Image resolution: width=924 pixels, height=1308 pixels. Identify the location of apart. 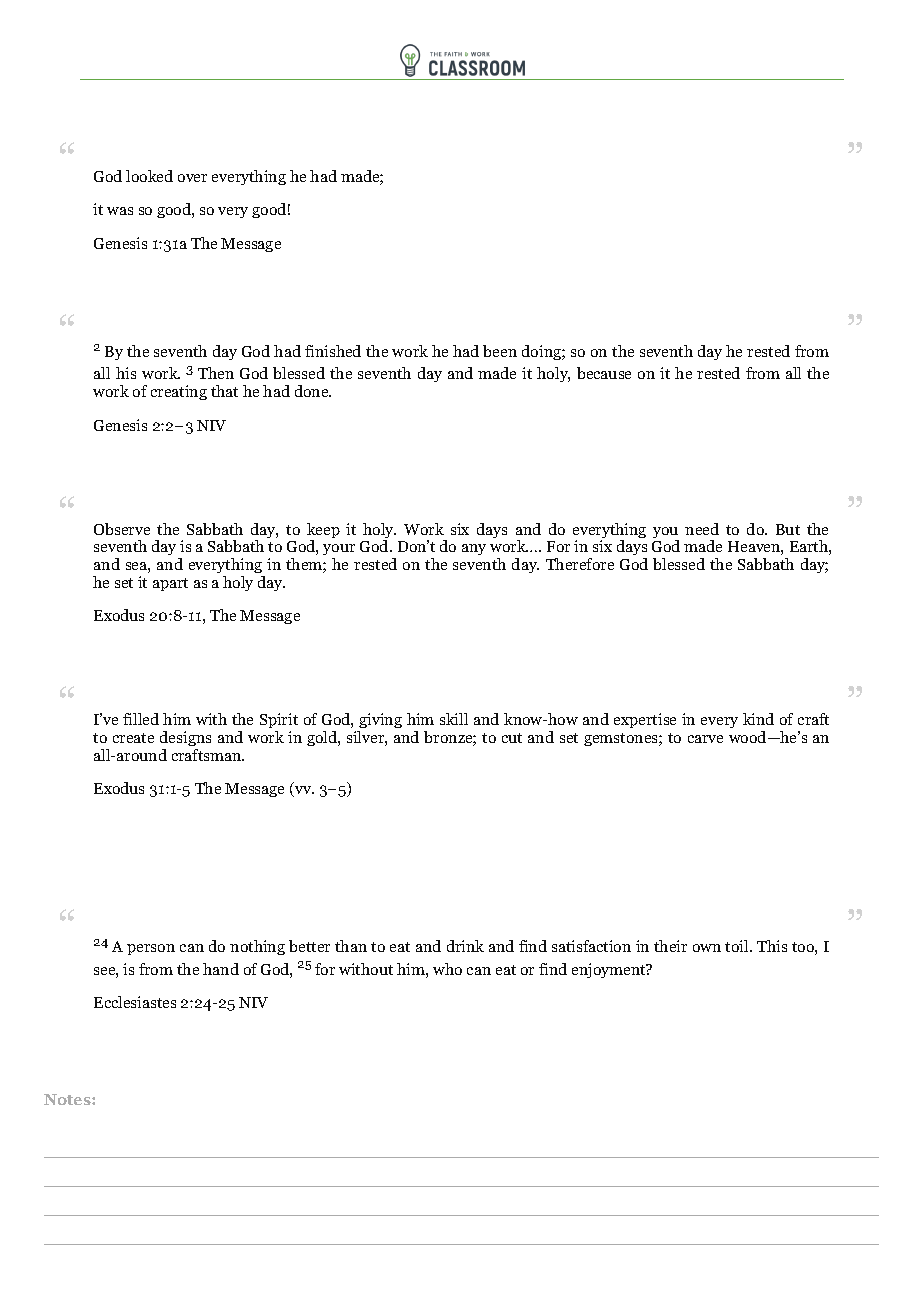
(170, 584).
